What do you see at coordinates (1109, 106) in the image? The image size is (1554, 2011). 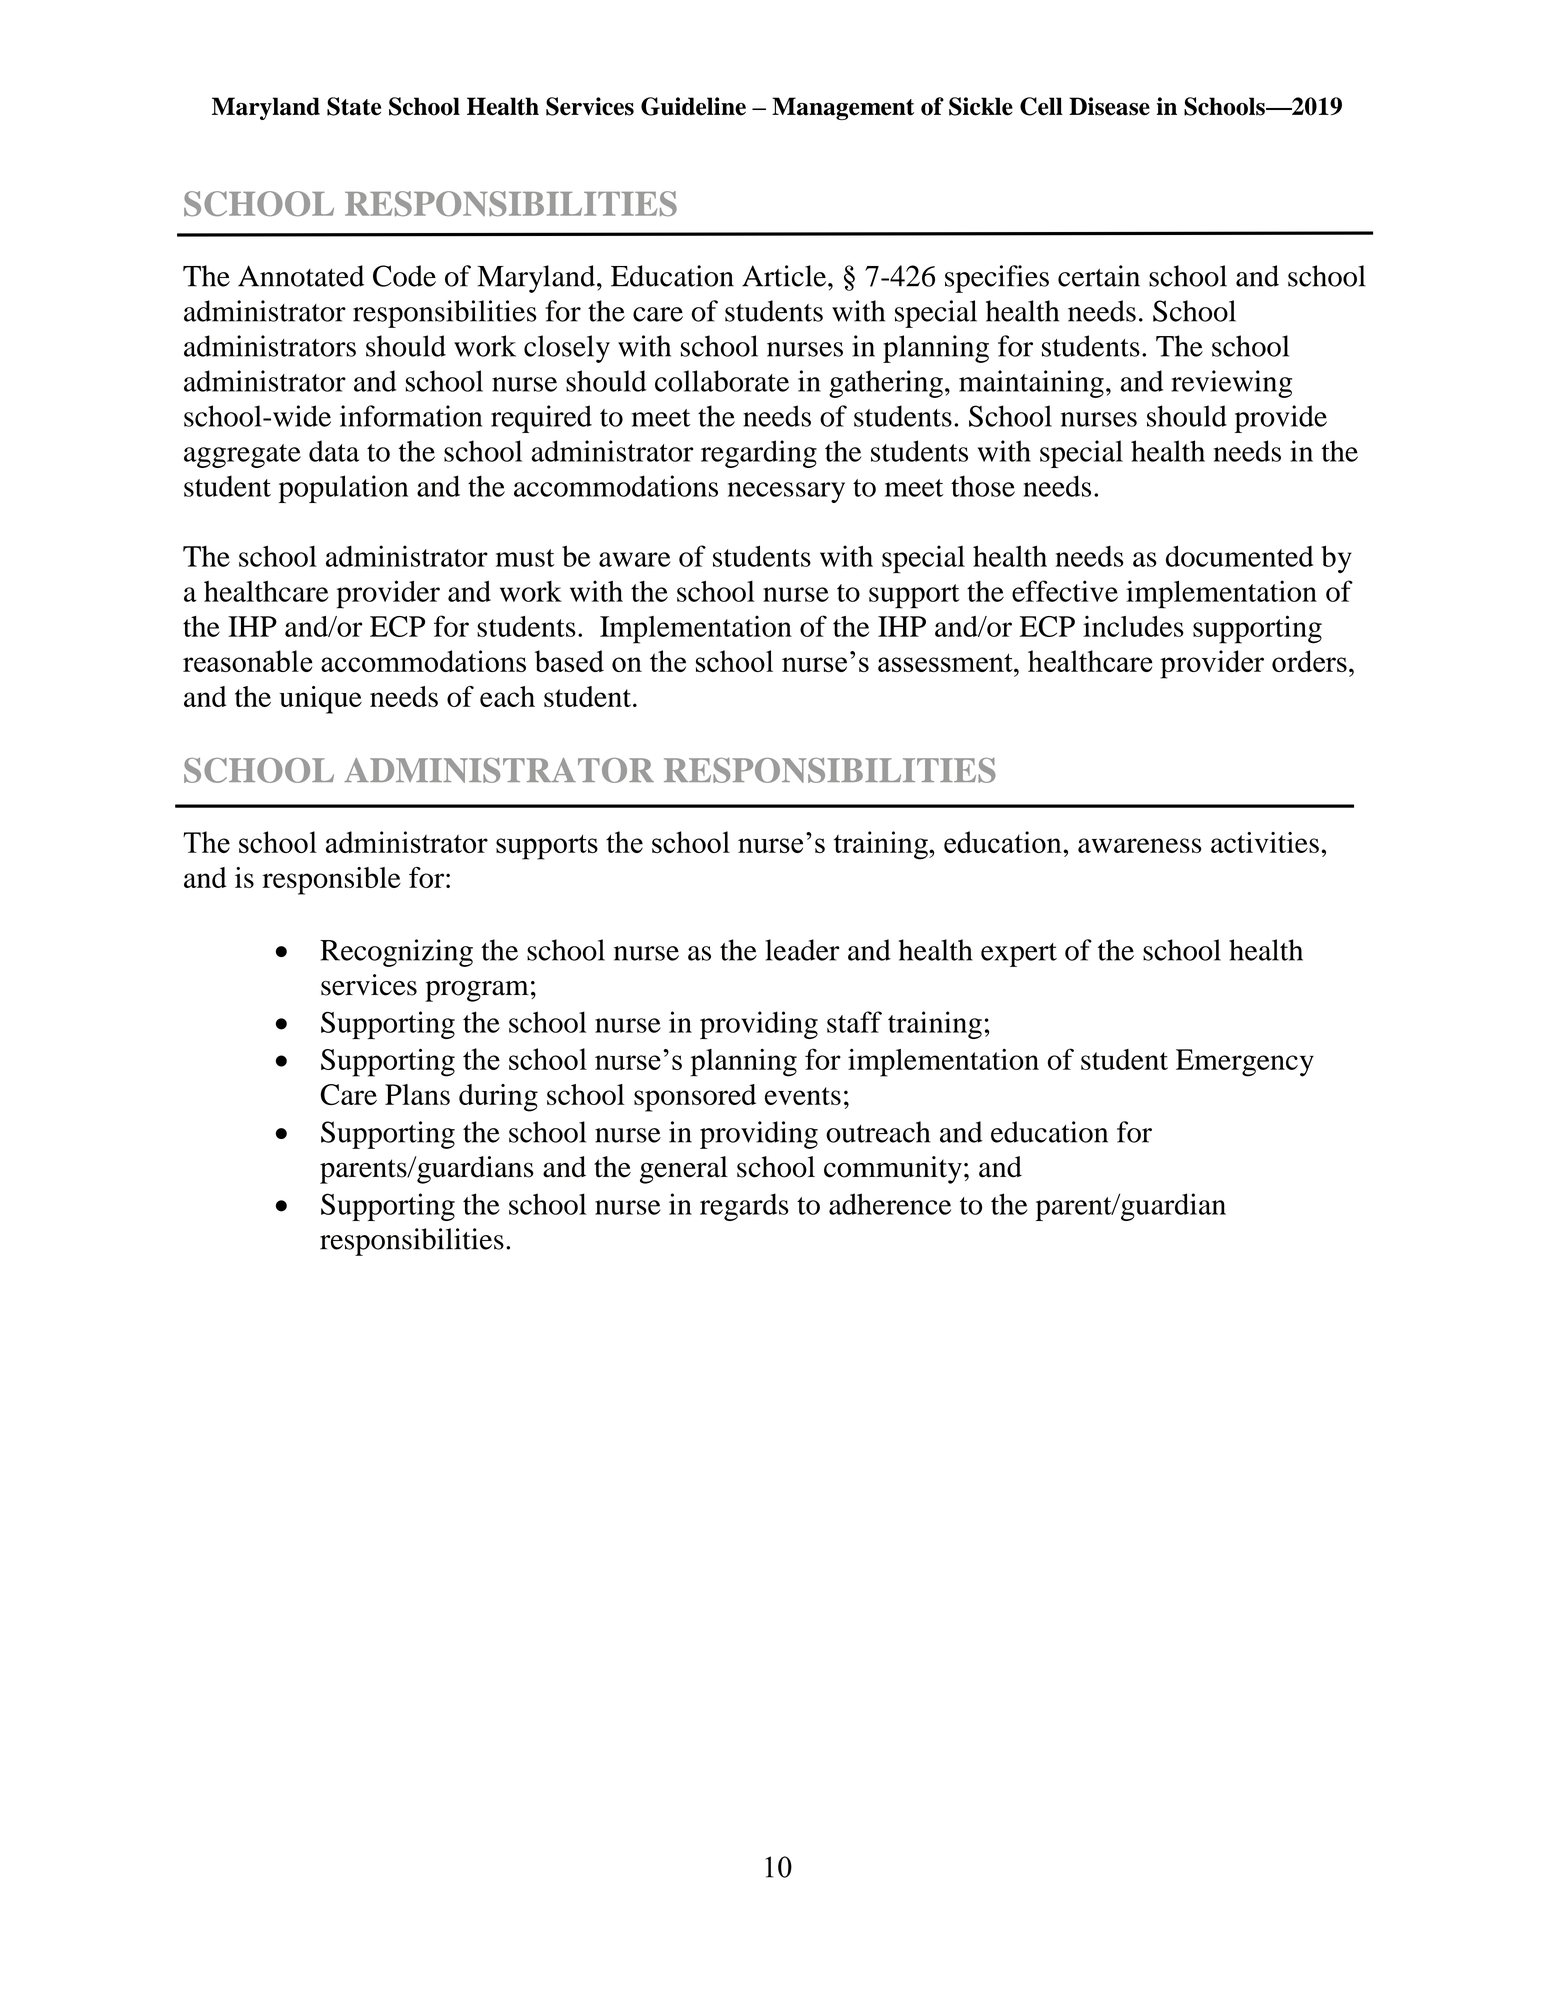 I see `Disease` at bounding box center [1109, 106].
